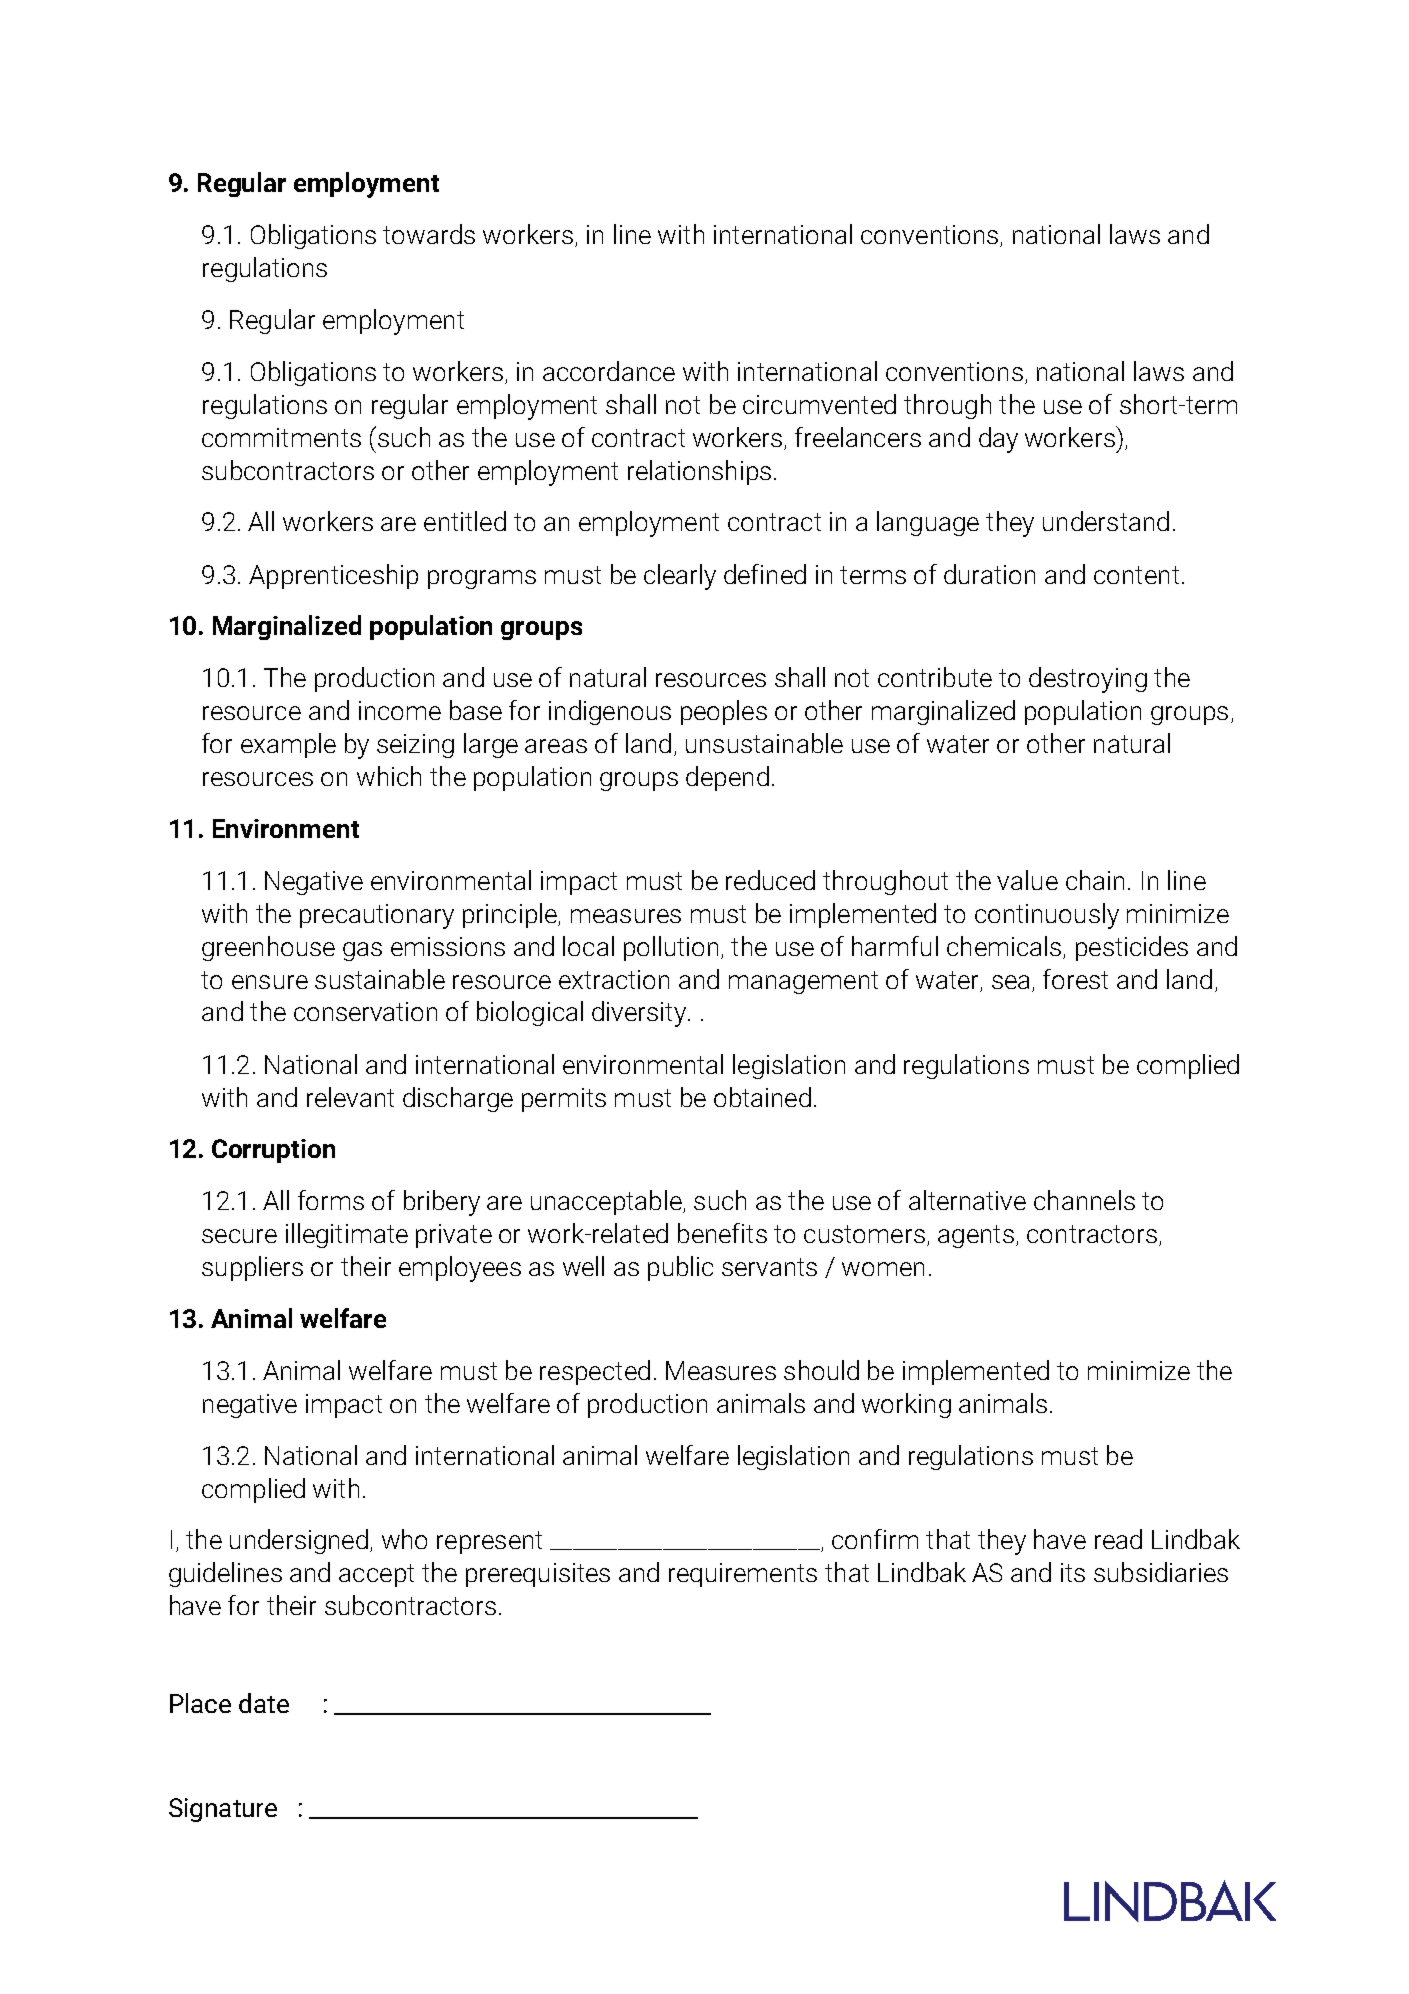  What do you see at coordinates (429, 234) in the document?
I see `towards` at bounding box center [429, 234].
